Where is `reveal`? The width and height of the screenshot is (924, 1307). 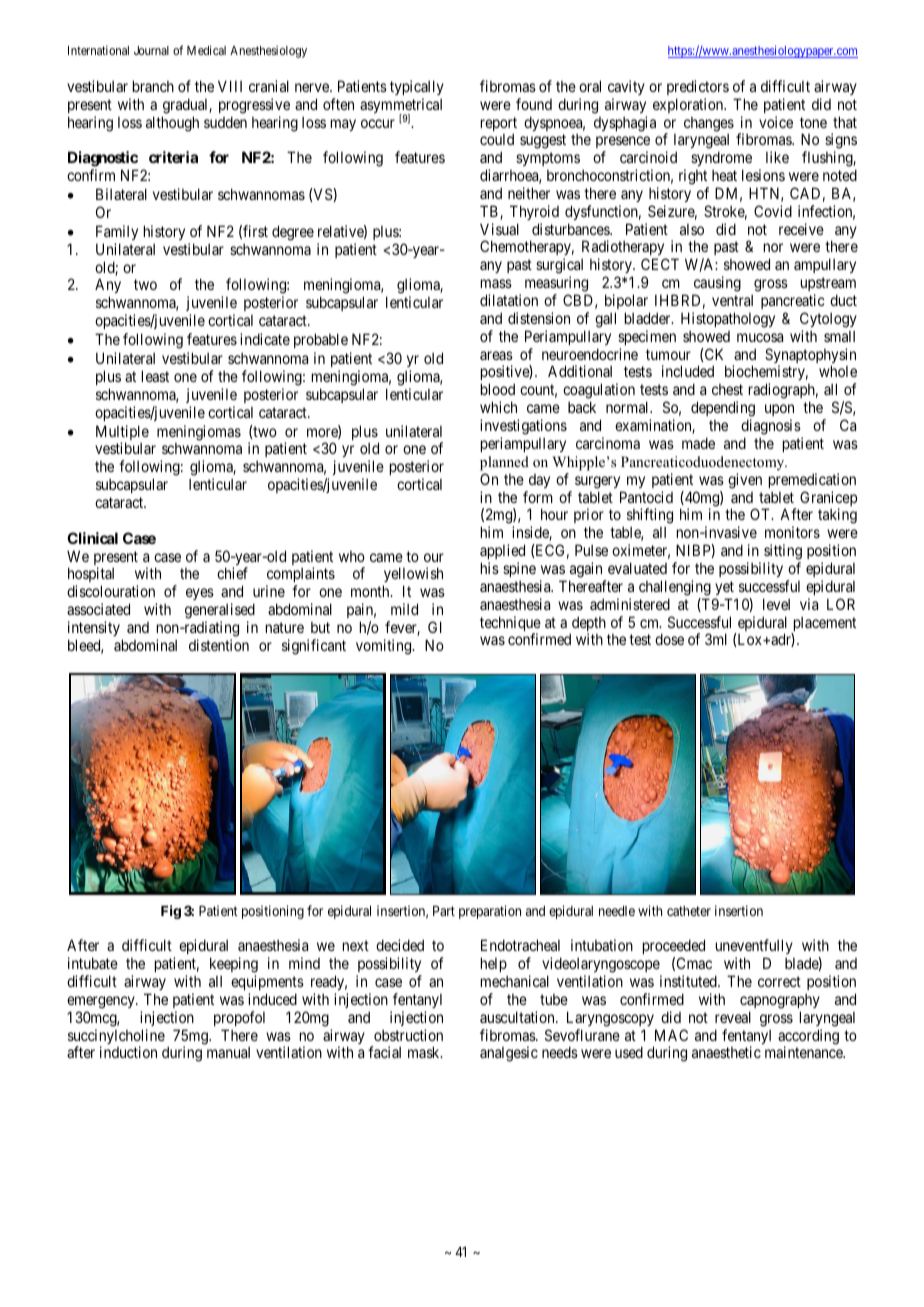
reveal is located at coordinates (733, 1017).
